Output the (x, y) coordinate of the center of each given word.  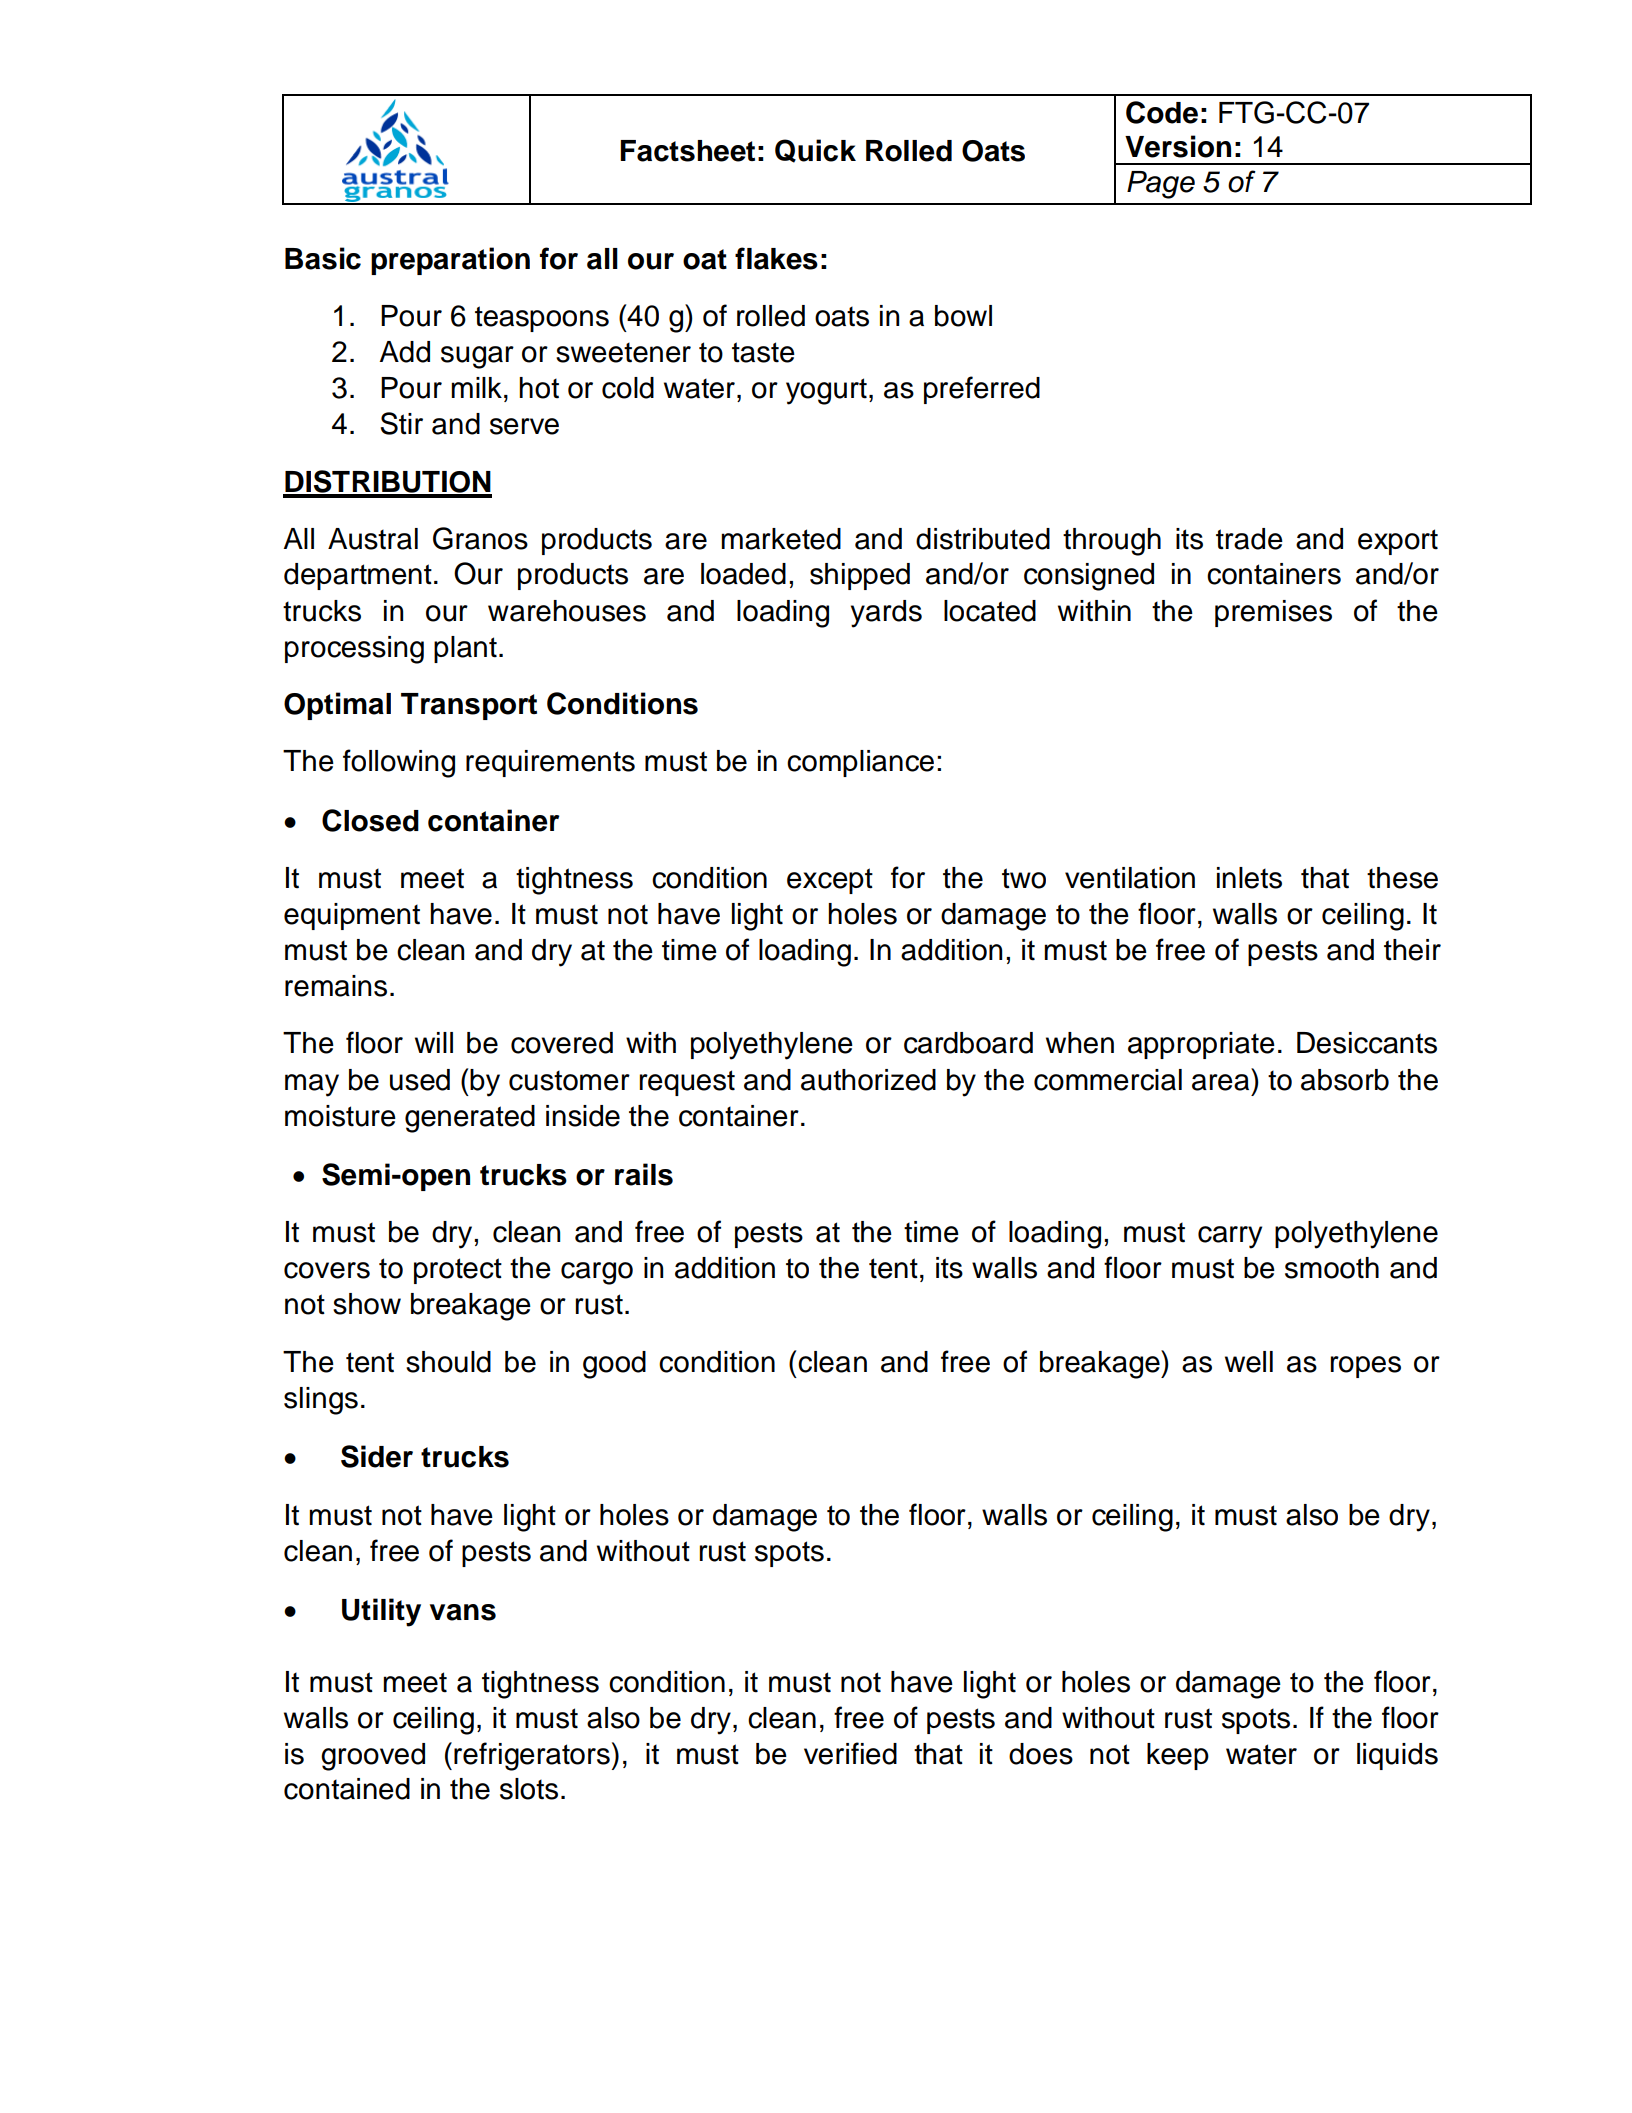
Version (1178, 146)
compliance (860, 763)
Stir (401, 423)
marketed (781, 539)
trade (1249, 539)
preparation (450, 261)
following (399, 763)
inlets (1249, 878)
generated (470, 1119)
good (614, 1365)
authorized (868, 1080)
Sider (377, 1456)
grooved (373, 1757)
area (1220, 1082)
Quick (815, 151)
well (1249, 1362)
